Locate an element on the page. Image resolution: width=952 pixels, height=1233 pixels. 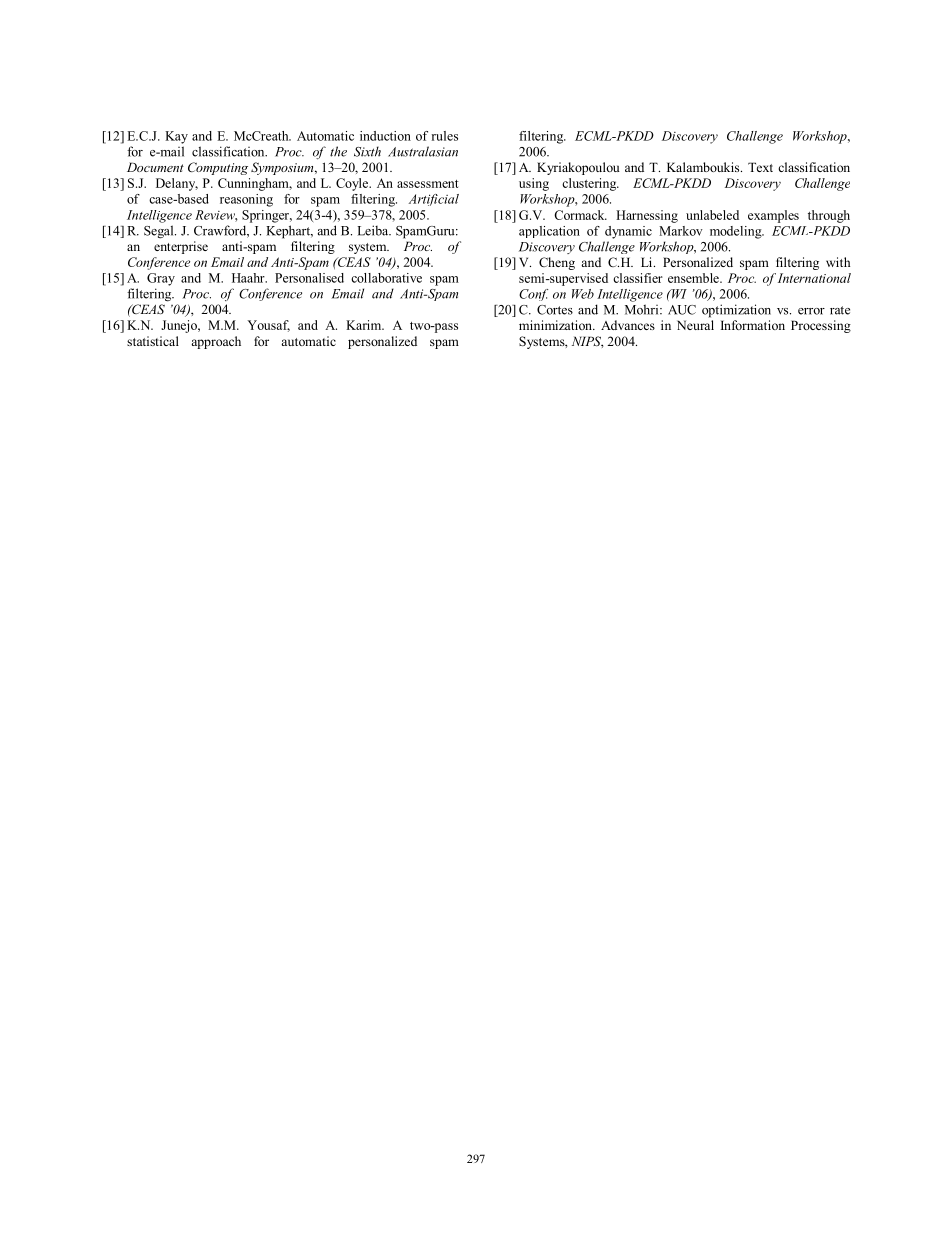
minimization is located at coordinates (556, 325).
